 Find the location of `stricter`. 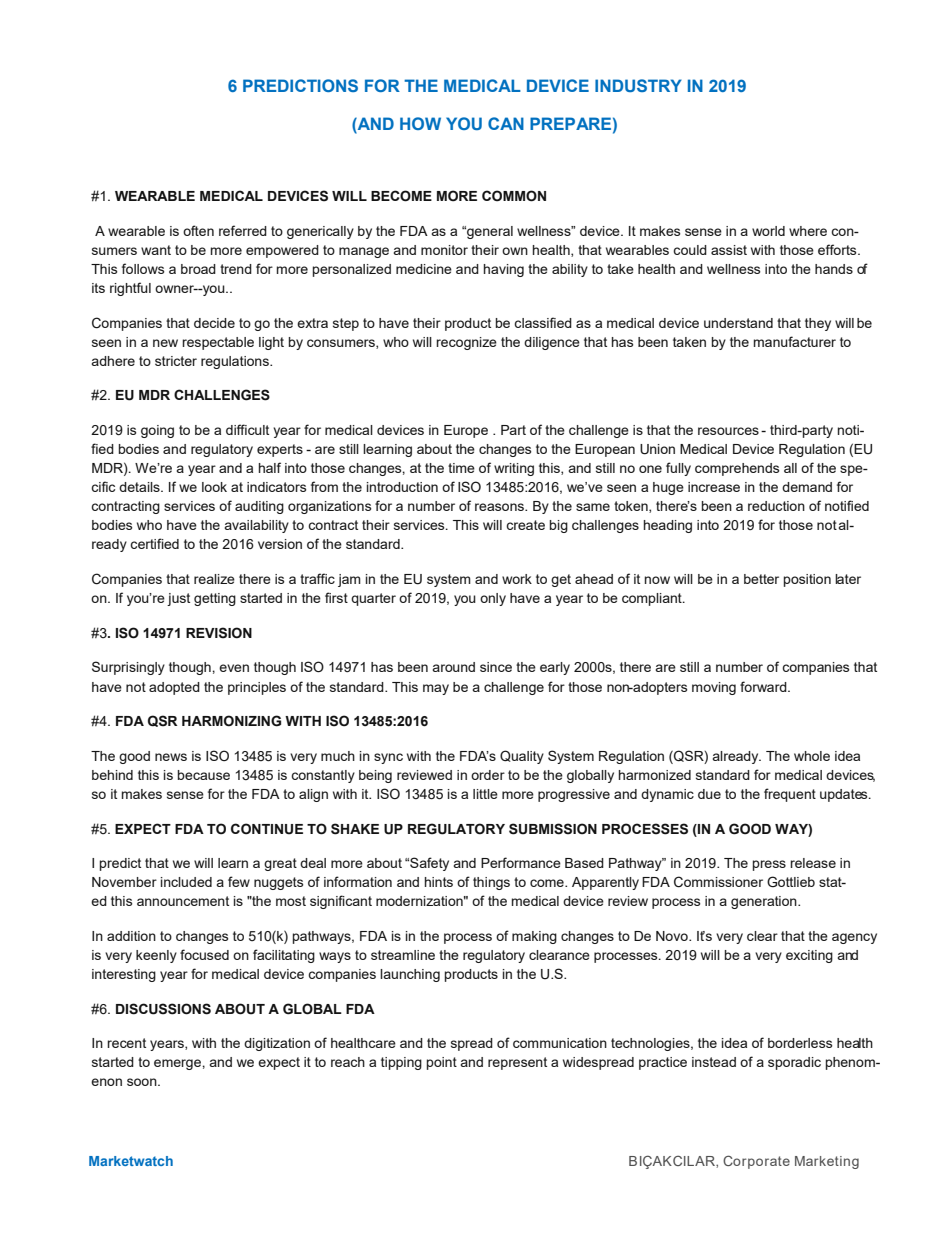

stricter is located at coordinates (176, 361).
